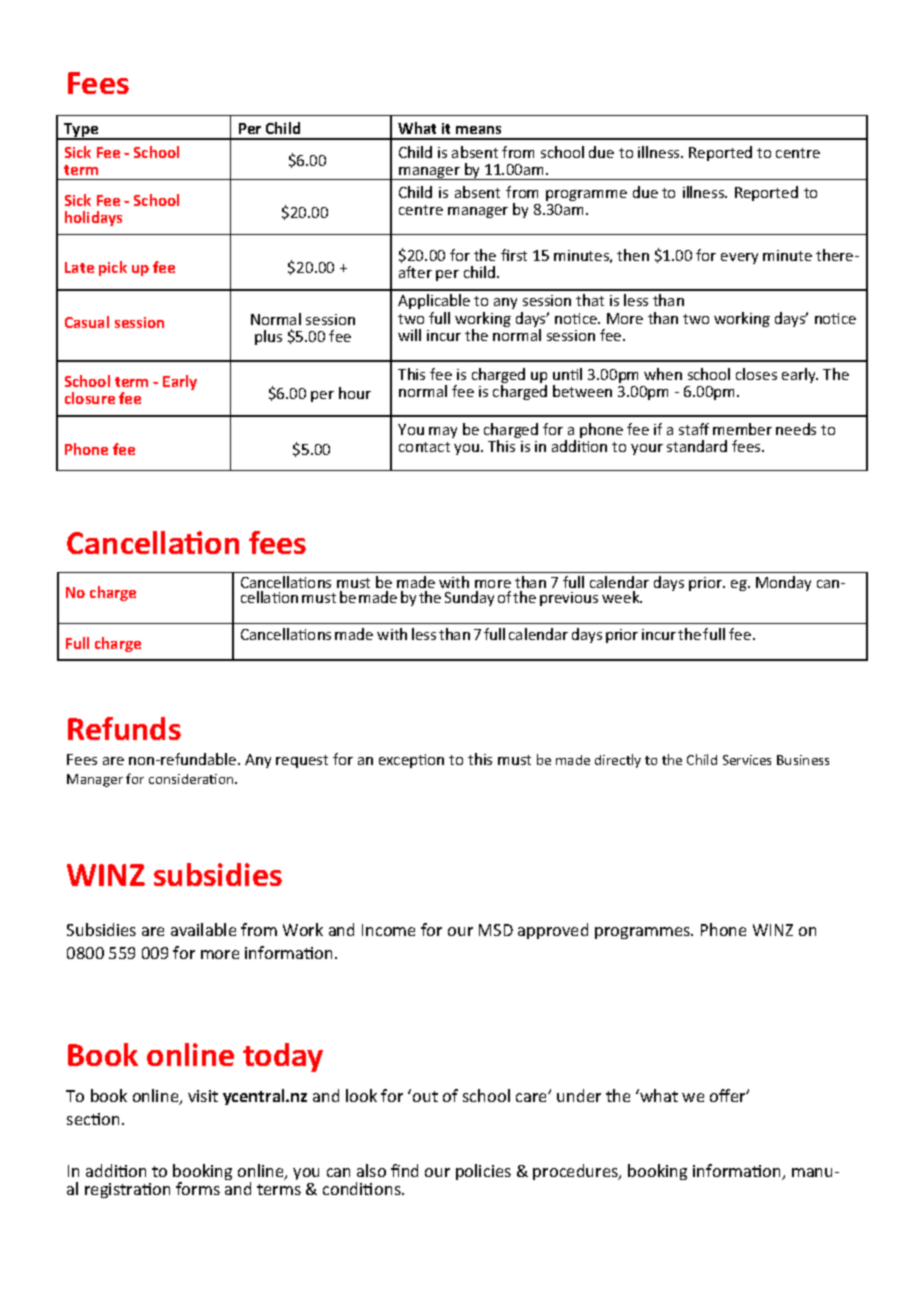 This page has width=924, height=1308. What do you see at coordinates (411, 761) in the page?
I see `exception` at bounding box center [411, 761].
